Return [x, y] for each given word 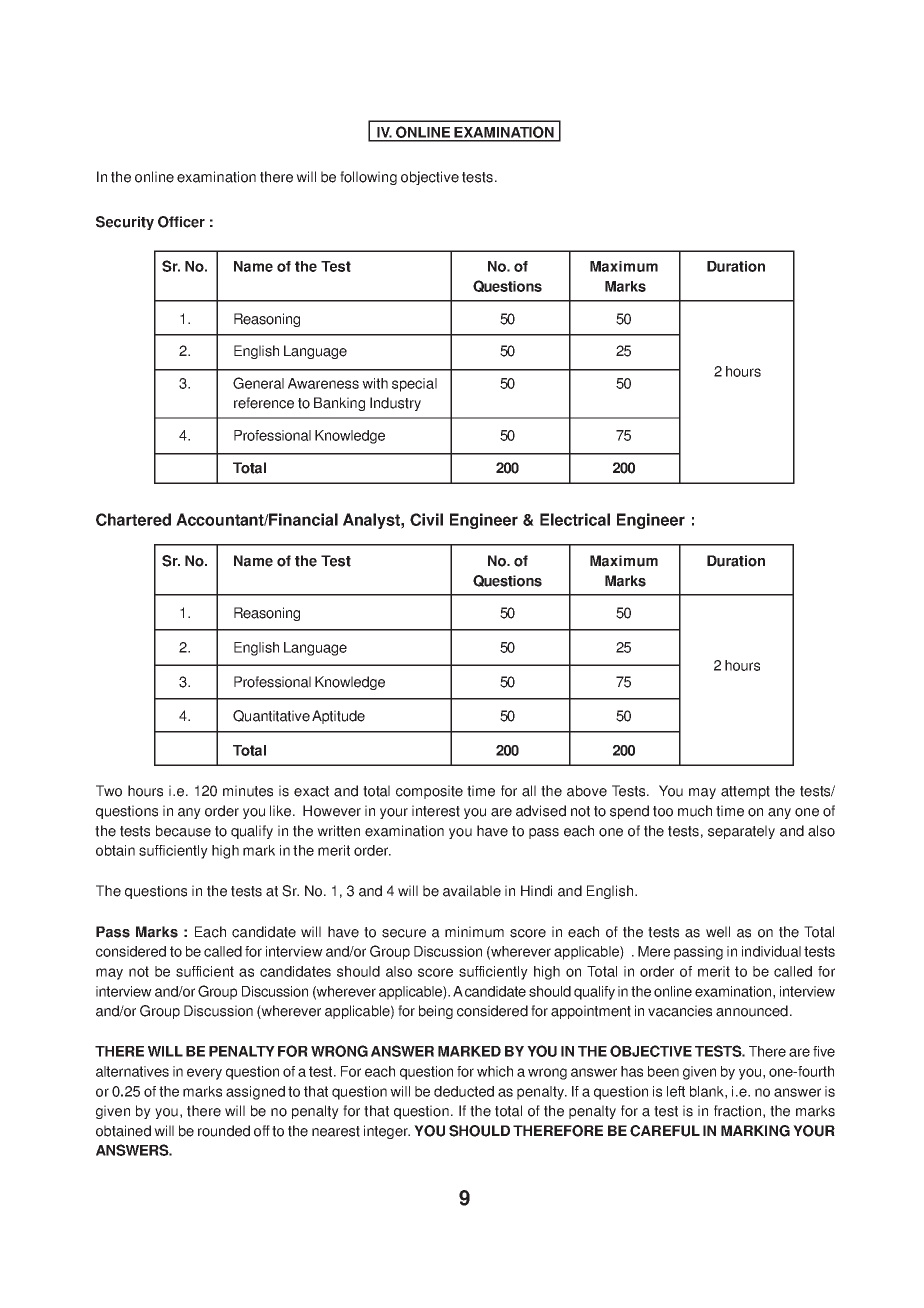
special [414, 385]
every [204, 1074]
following [368, 178]
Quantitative [271, 716]
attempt [745, 792]
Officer [181, 222]
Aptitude [338, 717]
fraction [737, 1111]
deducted [464, 1091]
